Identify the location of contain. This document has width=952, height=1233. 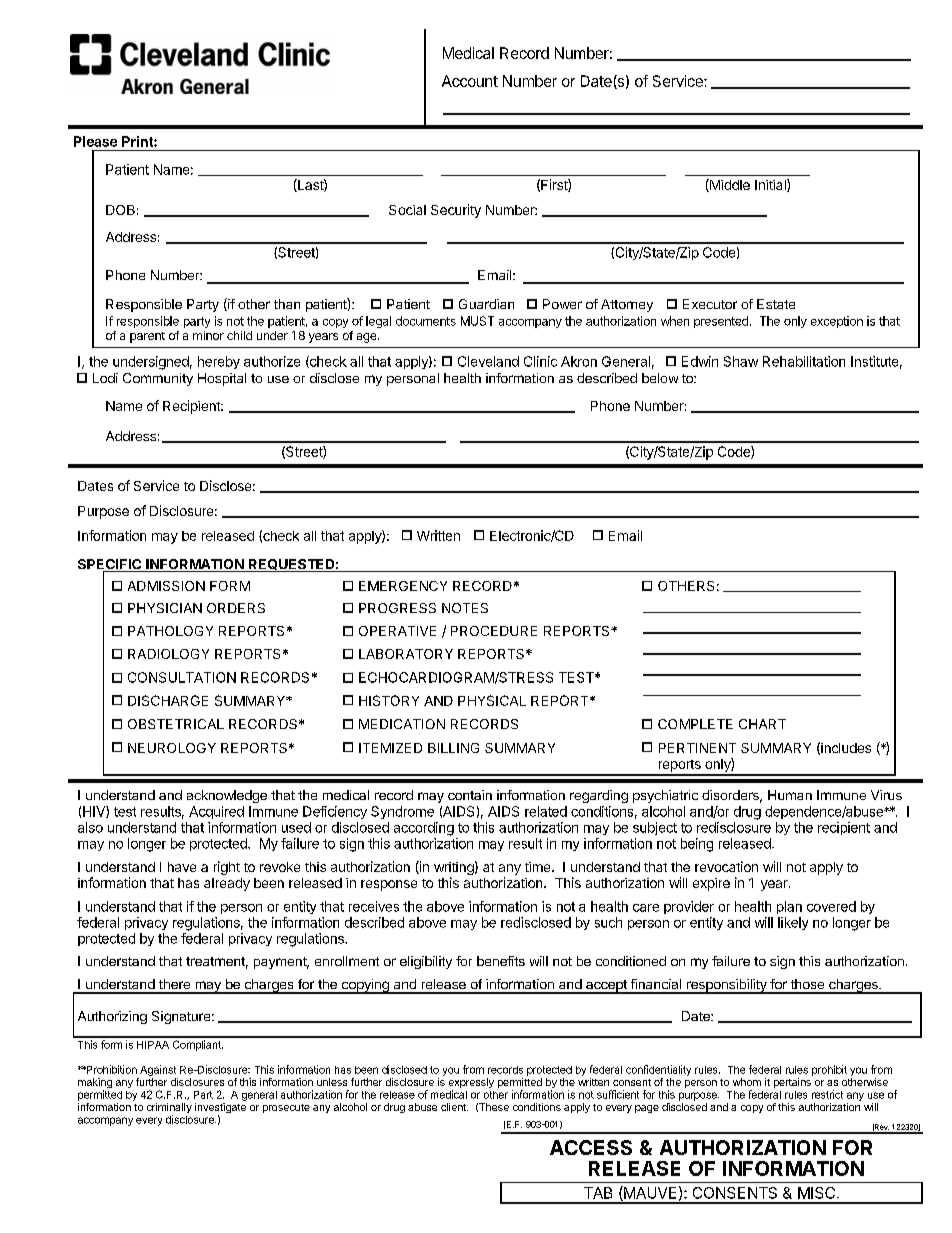
(470, 795).
